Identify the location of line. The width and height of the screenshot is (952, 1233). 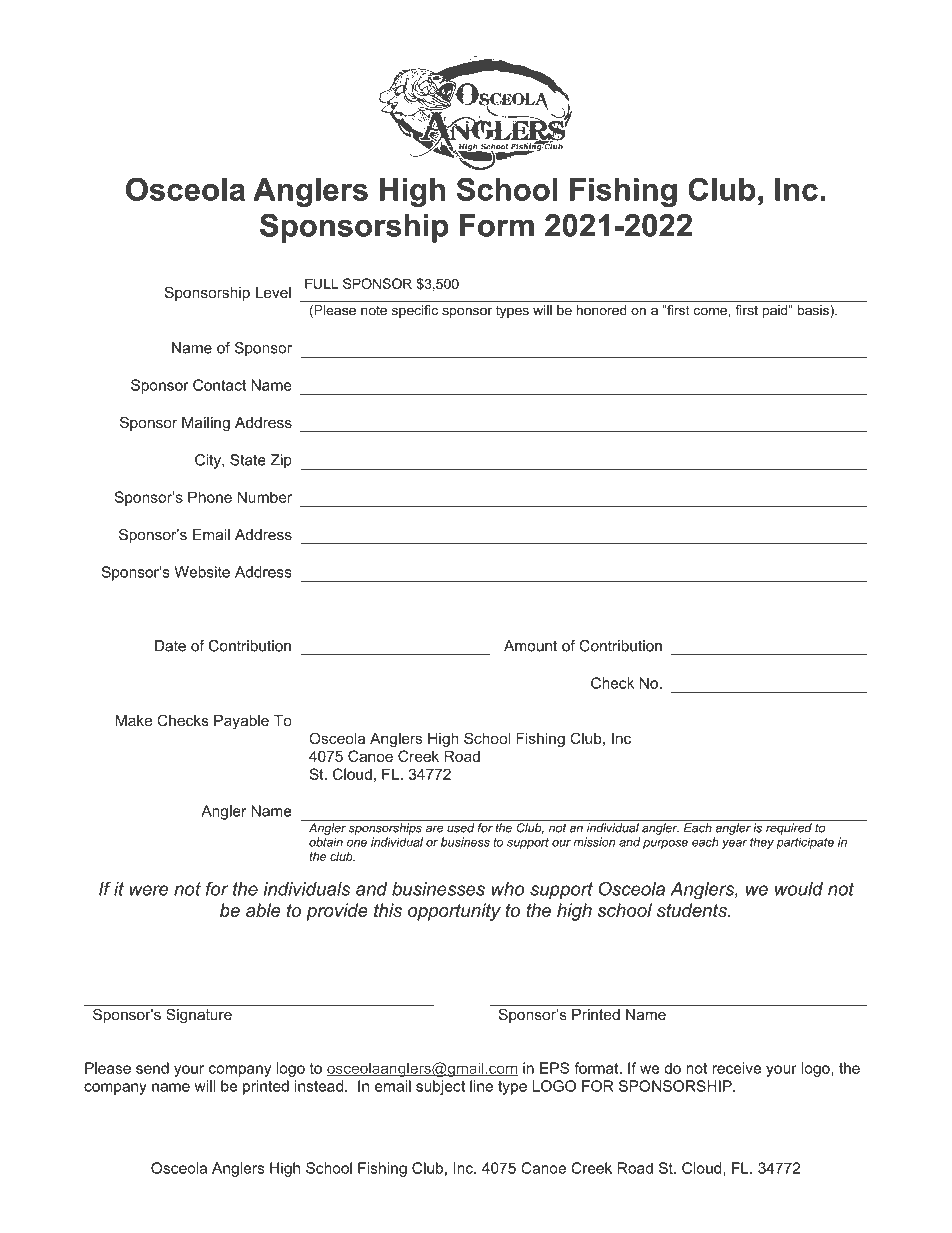
(481, 1086).
